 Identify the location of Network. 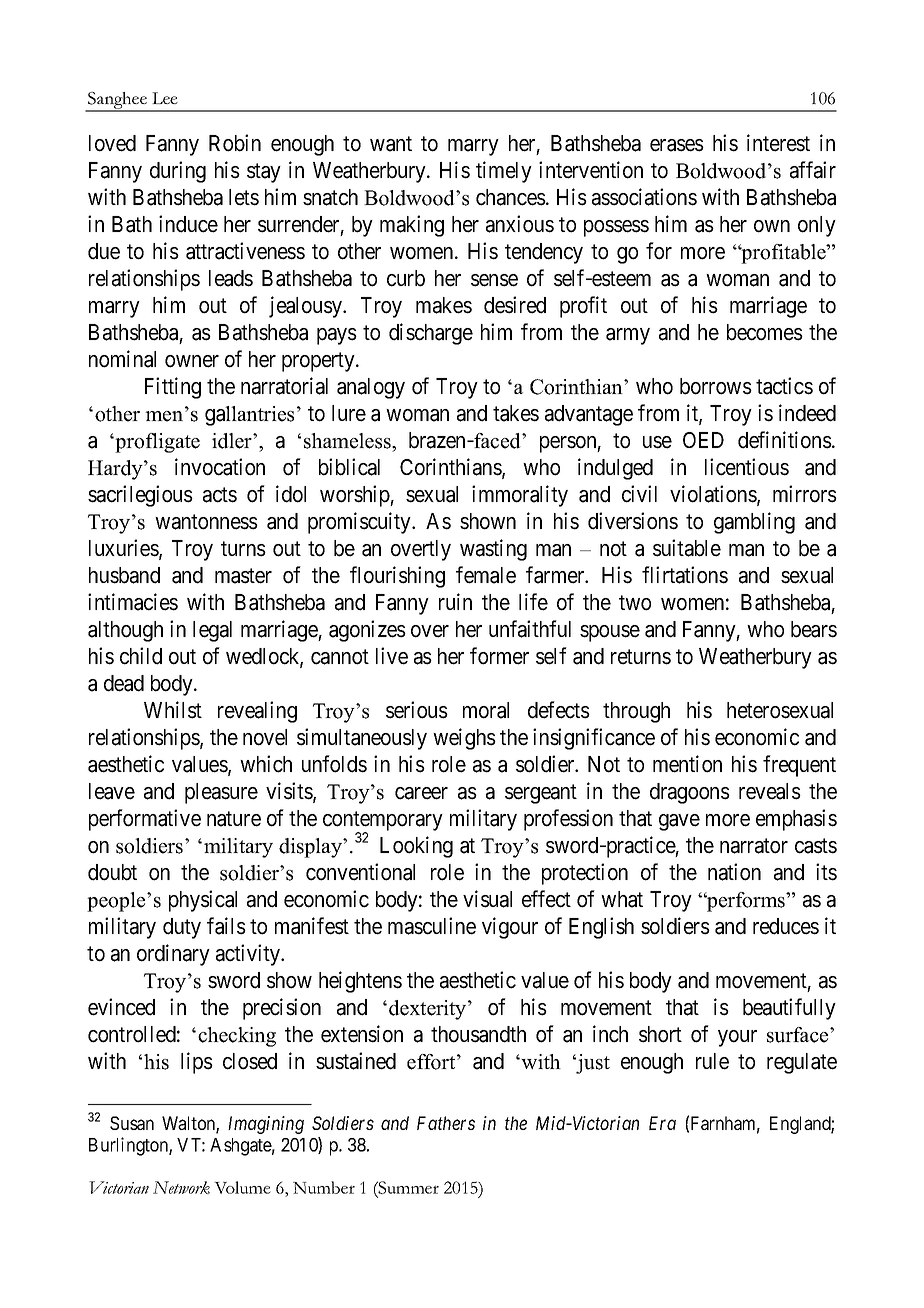
(181, 1187).
